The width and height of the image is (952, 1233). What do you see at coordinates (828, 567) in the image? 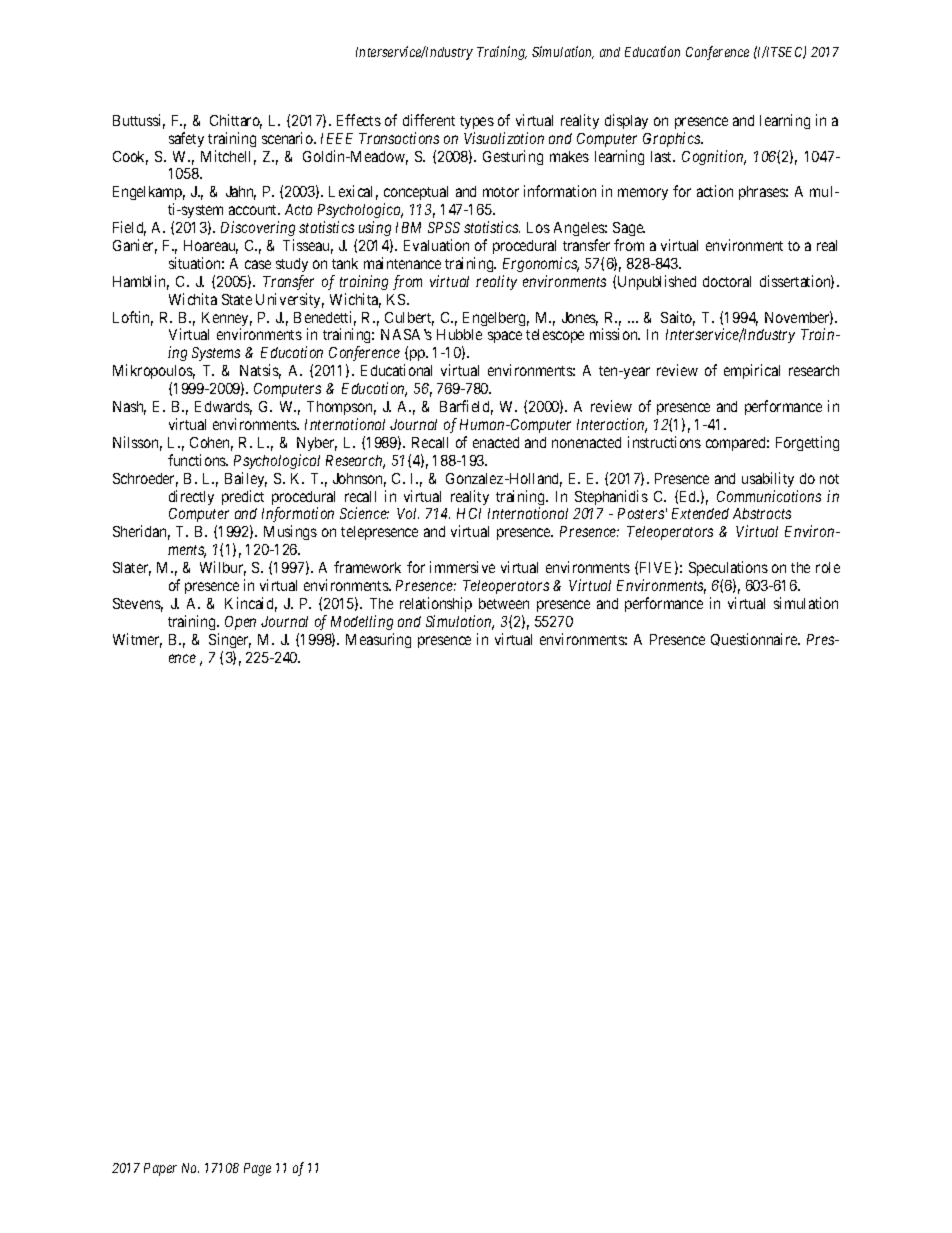
I see `role` at bounding box center [828, 567].
